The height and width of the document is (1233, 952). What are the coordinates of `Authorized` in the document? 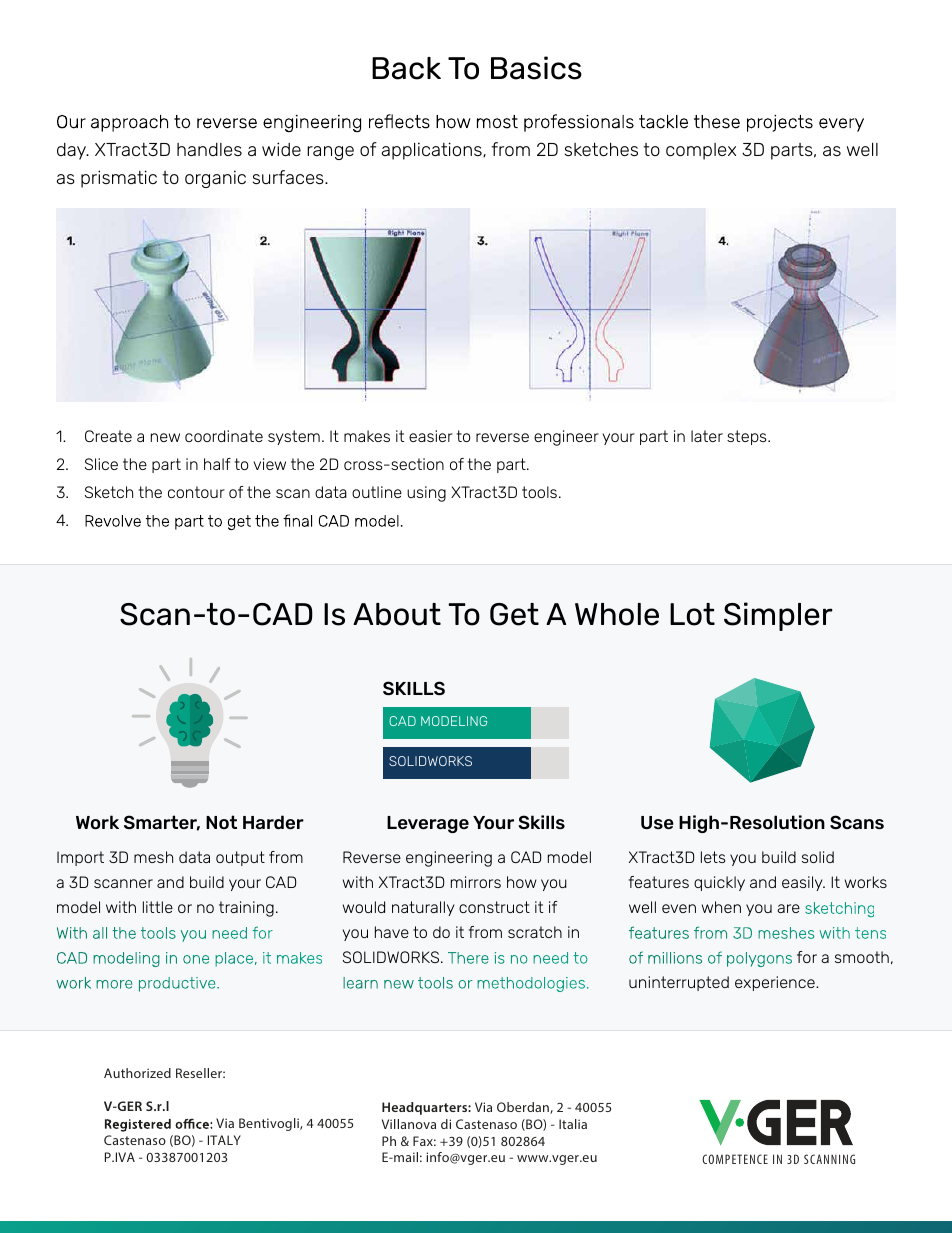 It's located at (137, 1073).
